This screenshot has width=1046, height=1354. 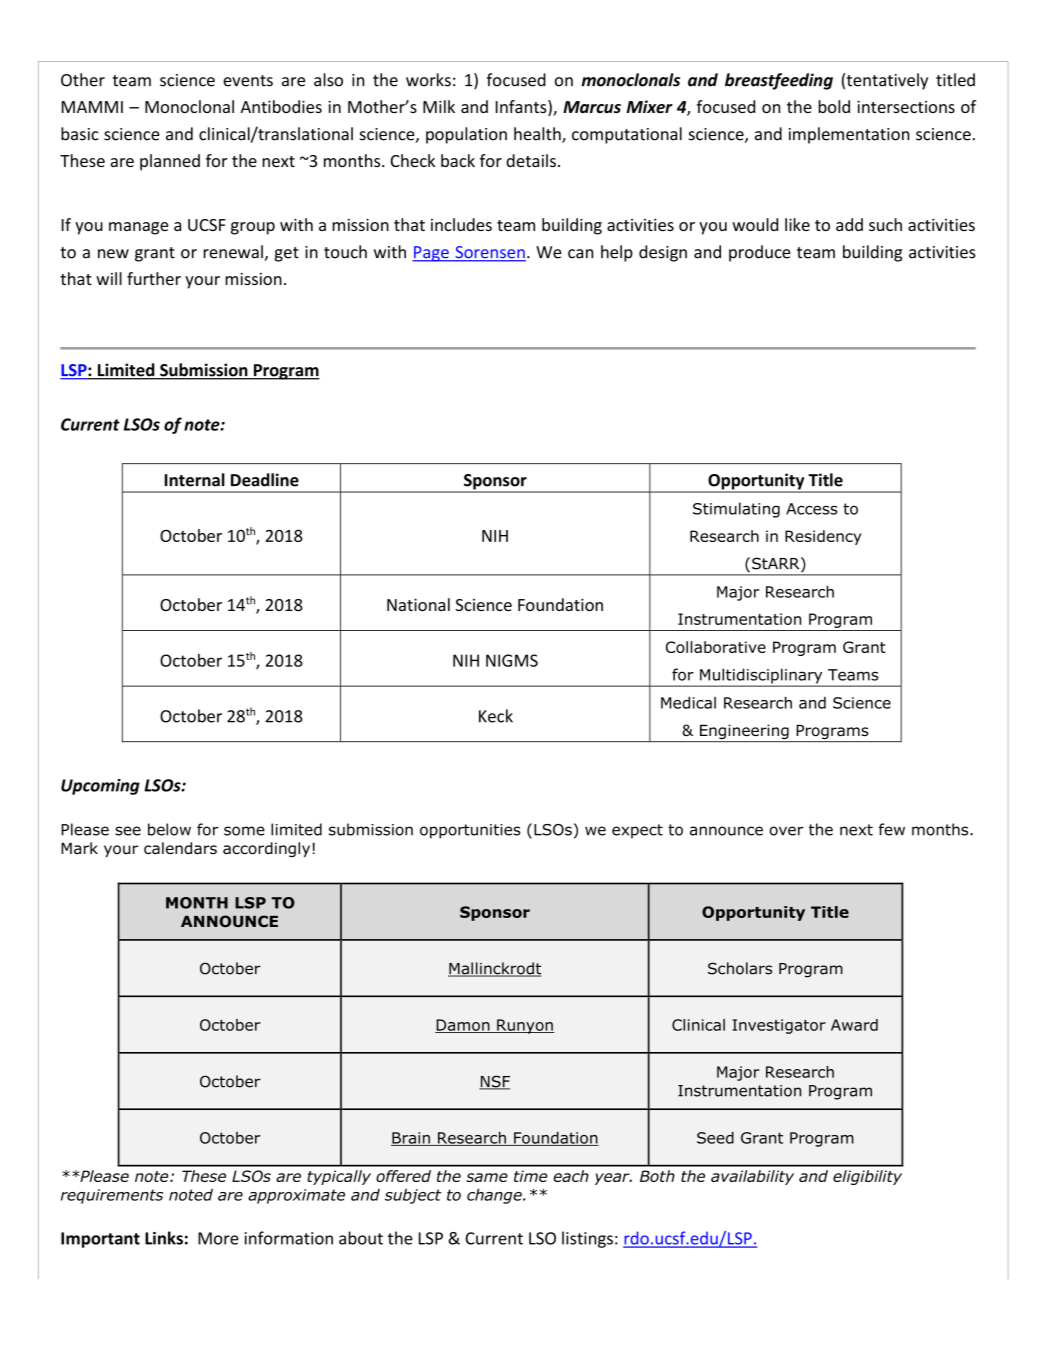 What do you see at coordinates (100, 787) in the screenshot?
I see `Upcoming` at bounding box center [100, 787].
